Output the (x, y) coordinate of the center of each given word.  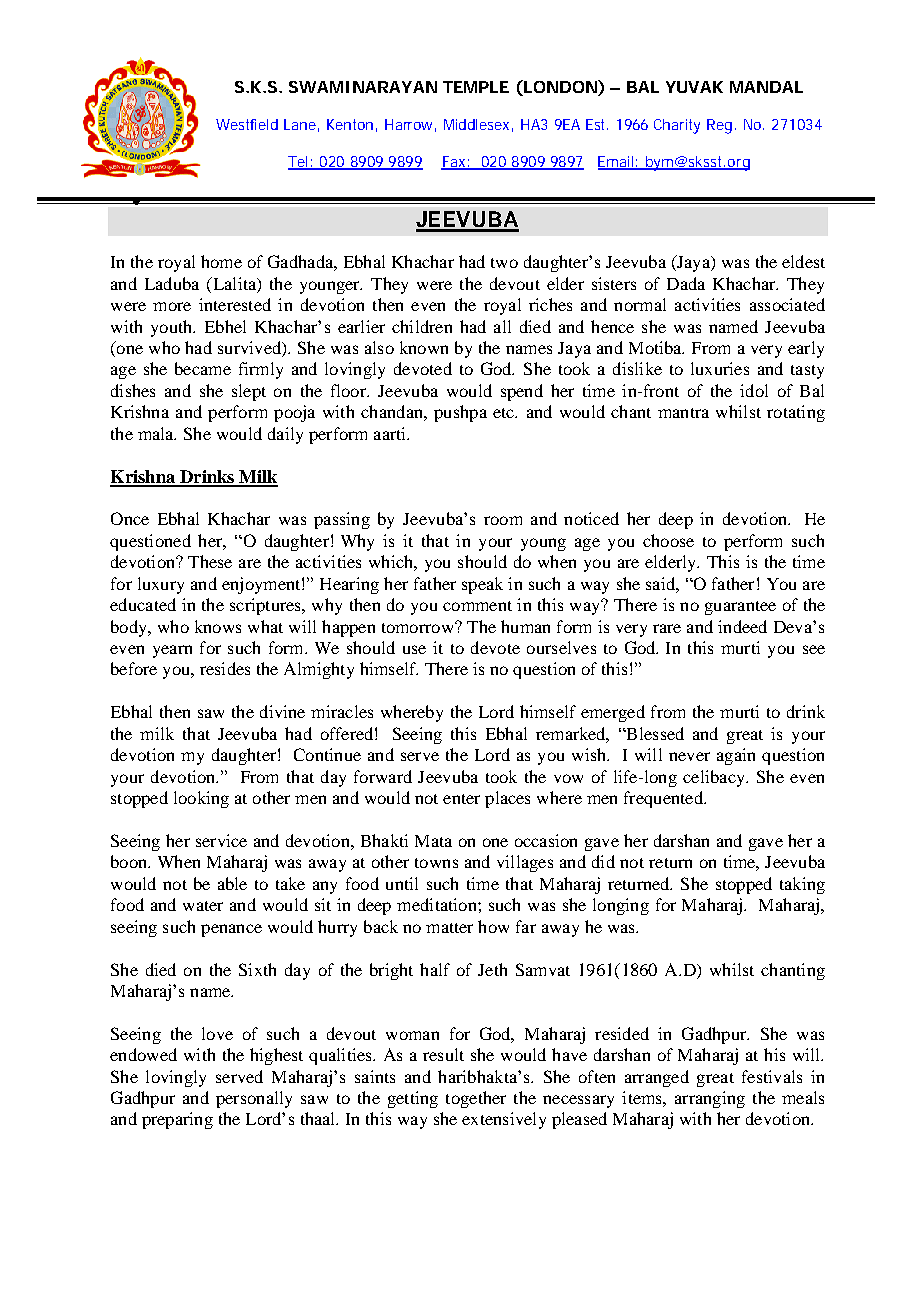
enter (461, 799)
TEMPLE (476, 87)
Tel (299, 163)
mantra (683, 413)
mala (157, 433)
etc (505, 413)
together (476, 1099)
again (736, 756)
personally (254, 1099)
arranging (710, 1099)
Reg (719, 126)
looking (201, 799)
